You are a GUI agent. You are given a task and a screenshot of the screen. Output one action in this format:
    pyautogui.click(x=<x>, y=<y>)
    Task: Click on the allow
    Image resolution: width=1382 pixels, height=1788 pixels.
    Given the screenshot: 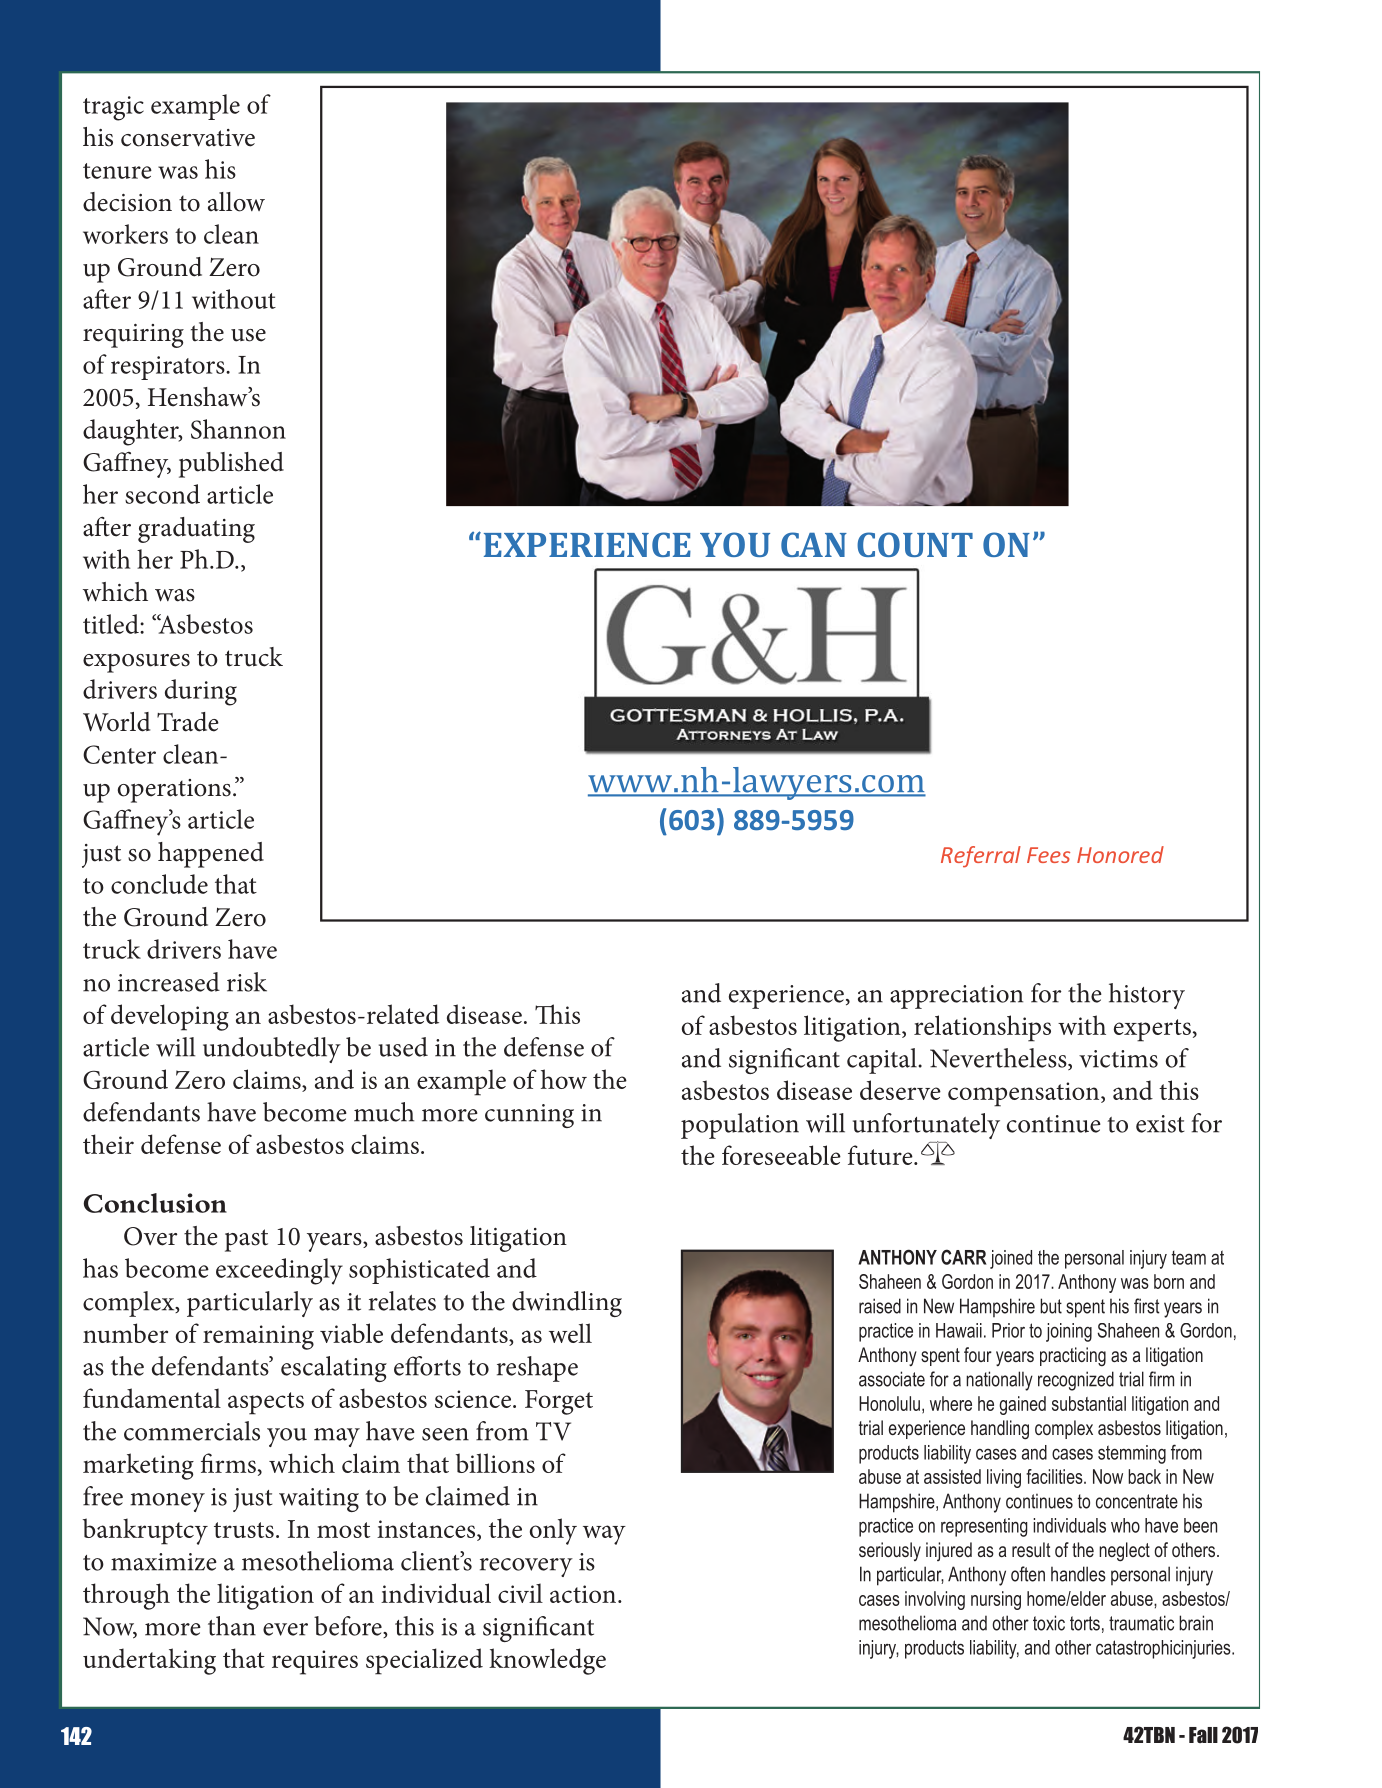 What is the action you would take?
    pyautogui.click(x=236, y=202)
